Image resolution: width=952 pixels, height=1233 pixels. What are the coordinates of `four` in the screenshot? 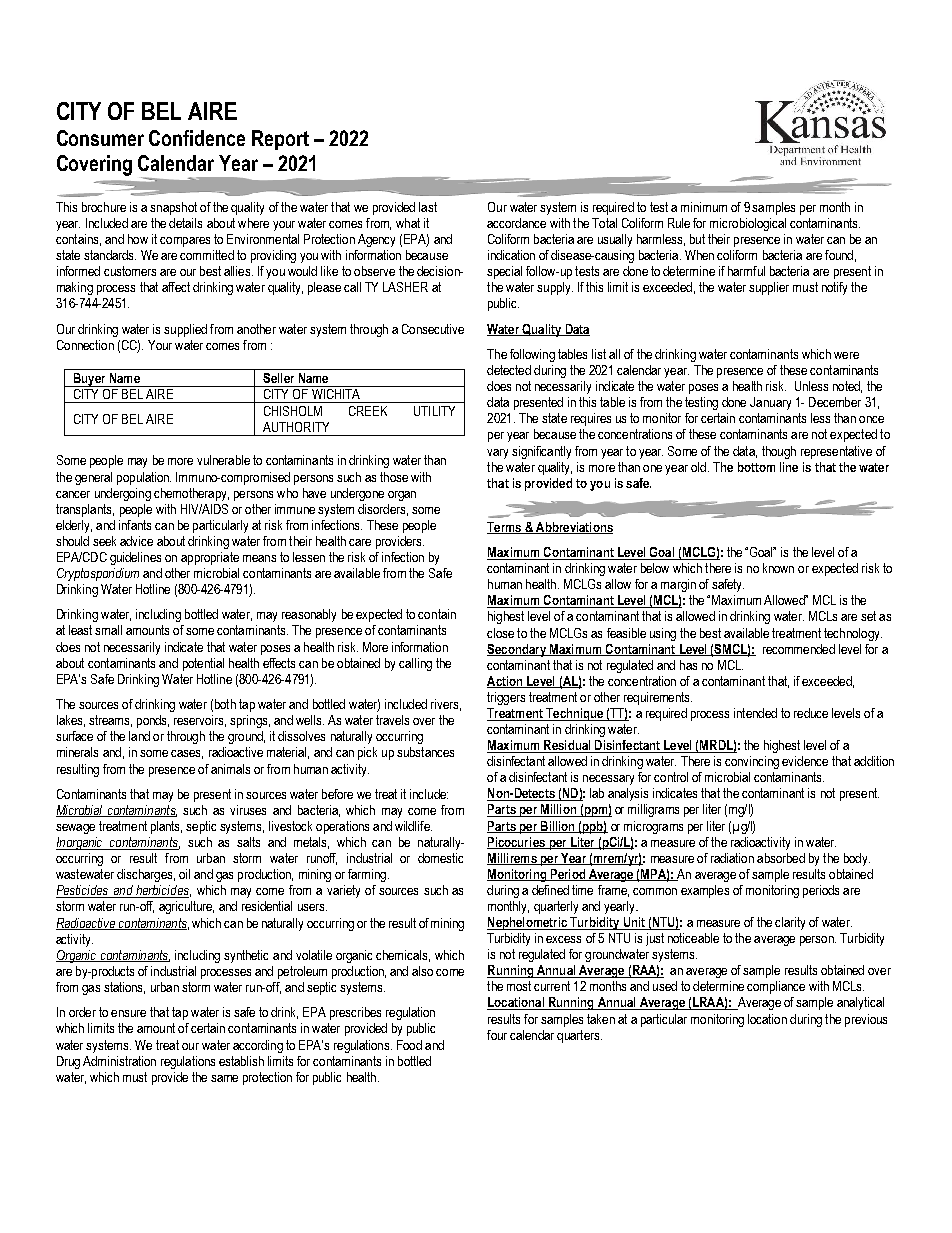 It's located at (497, 1035).
